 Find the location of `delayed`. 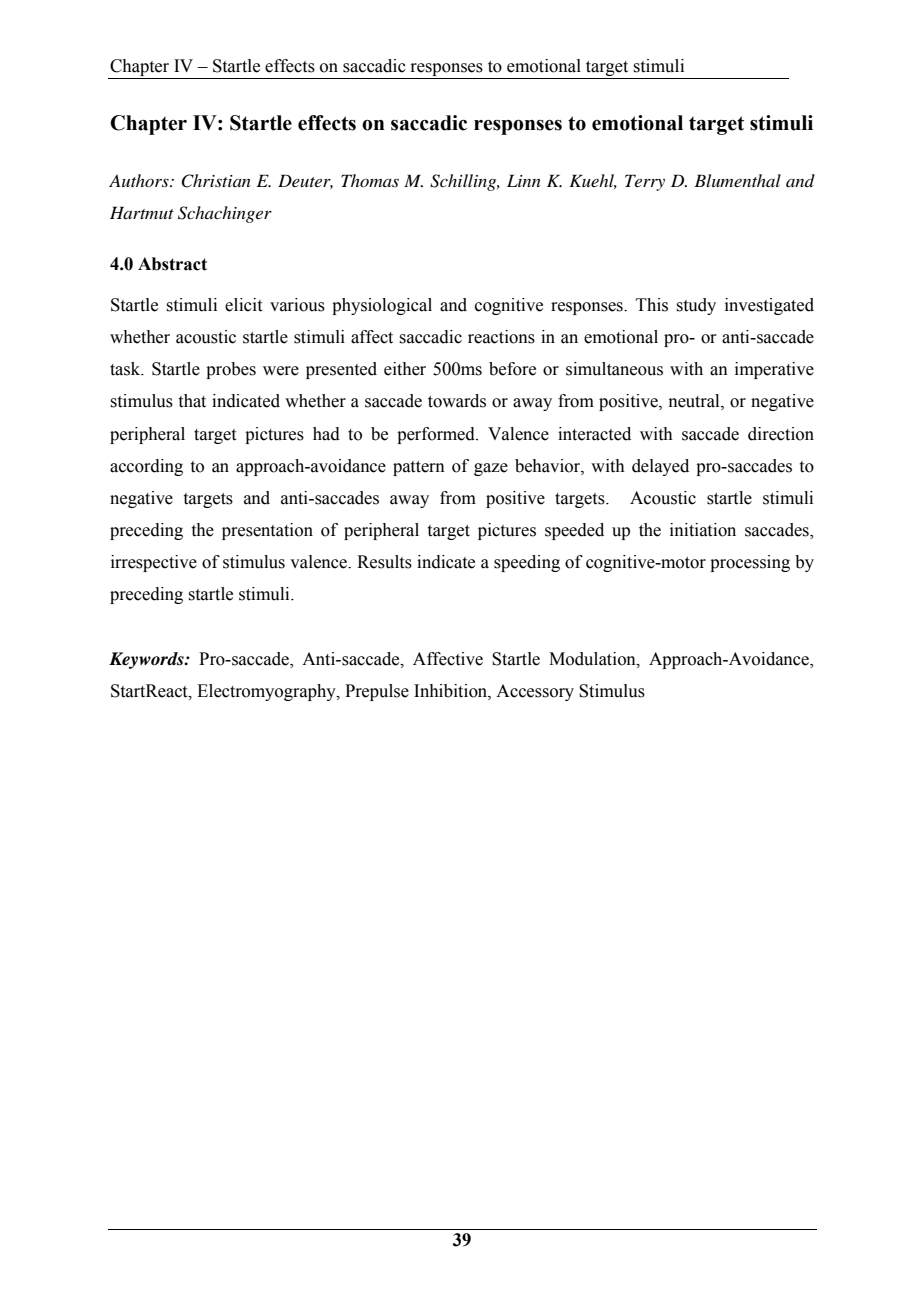

delayed is located at coordinates (660, 467).
